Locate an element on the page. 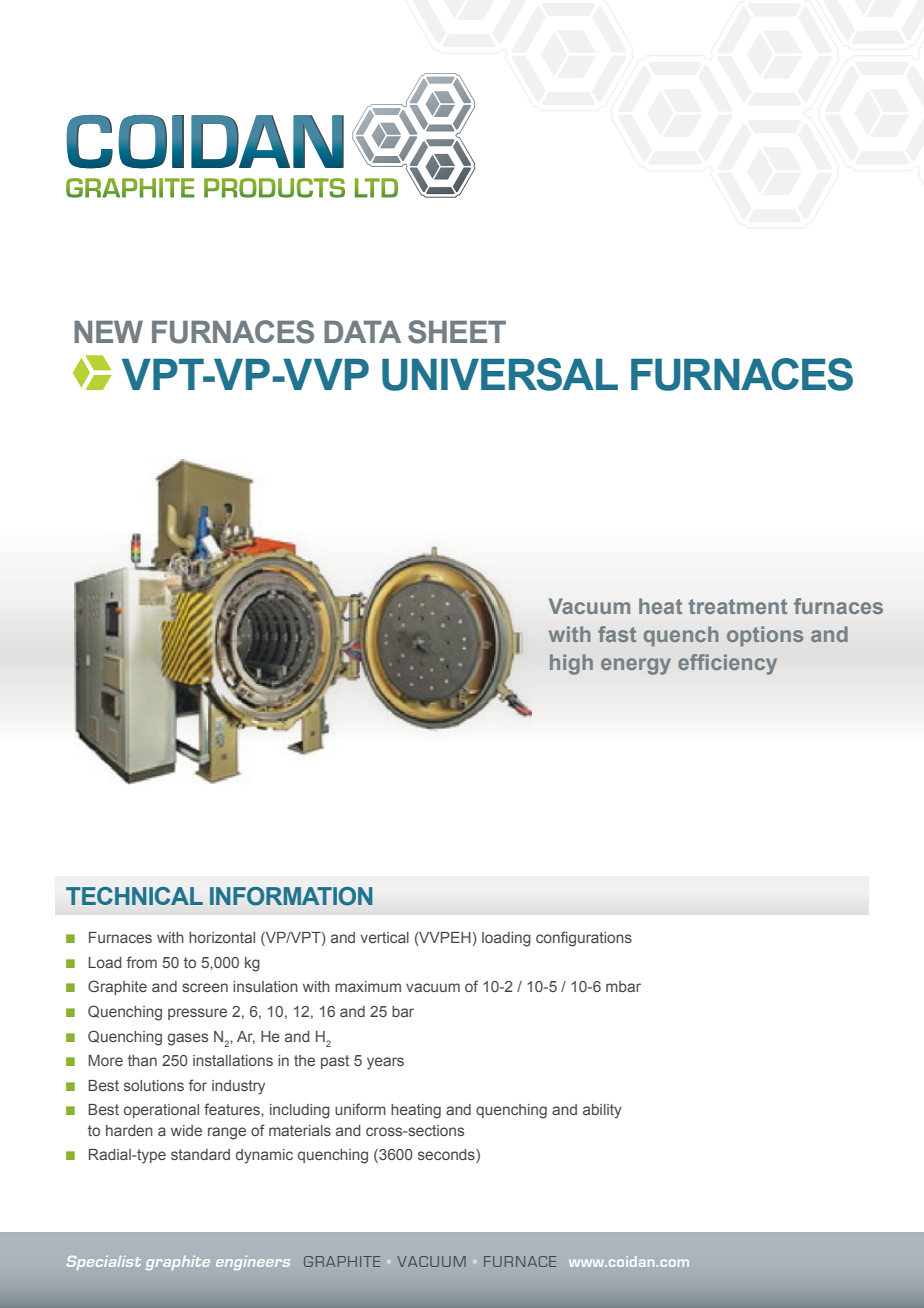 This document has width=924, height=1308. high is located at coordinates (571, 664).
